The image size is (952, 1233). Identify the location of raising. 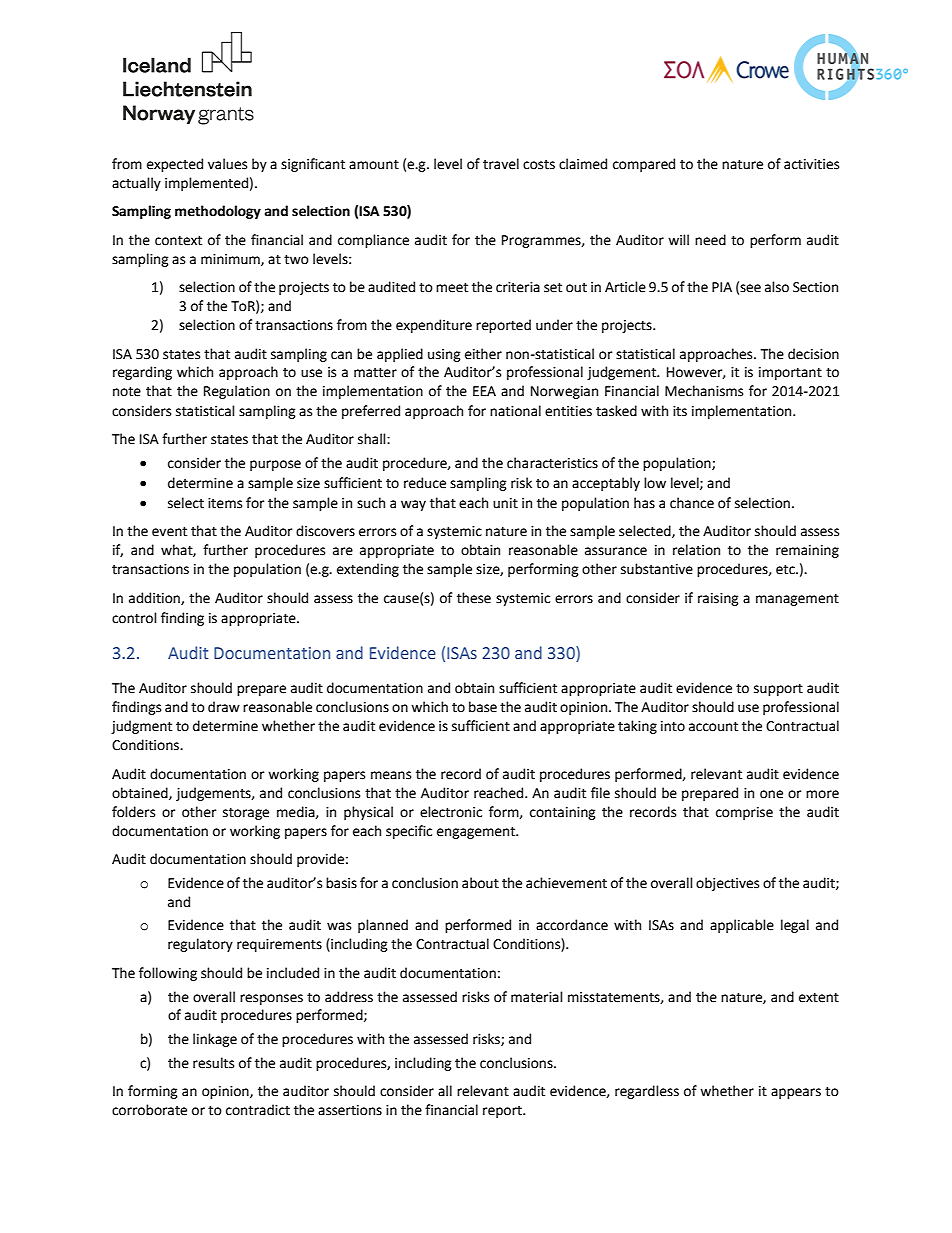
(718, 599).
